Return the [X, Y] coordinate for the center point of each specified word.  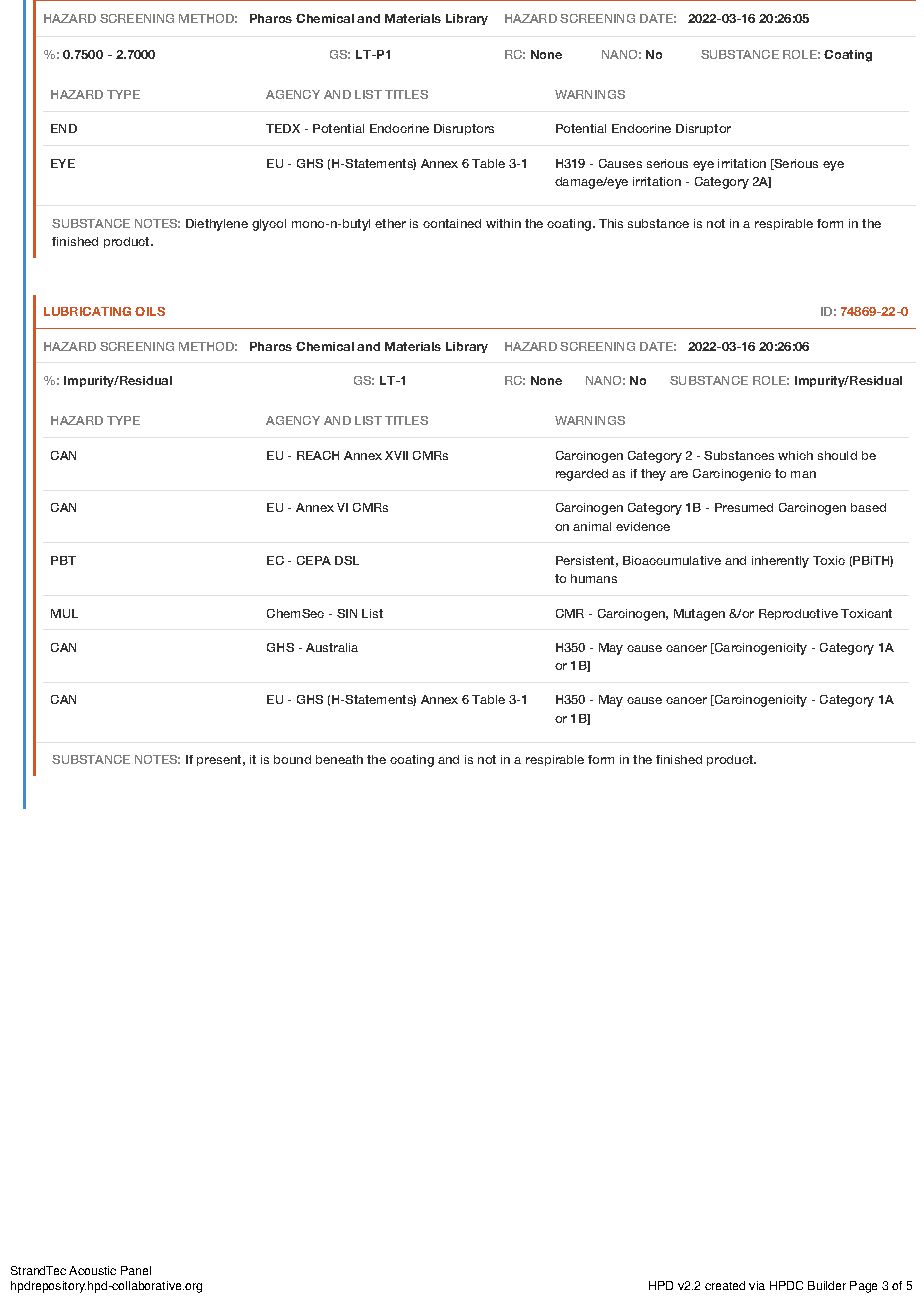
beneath [339, 759]
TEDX [283, 128]
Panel [136, 1270]
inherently [780, 562]
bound [292, 759]
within [503, 223]
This [611, 223]
